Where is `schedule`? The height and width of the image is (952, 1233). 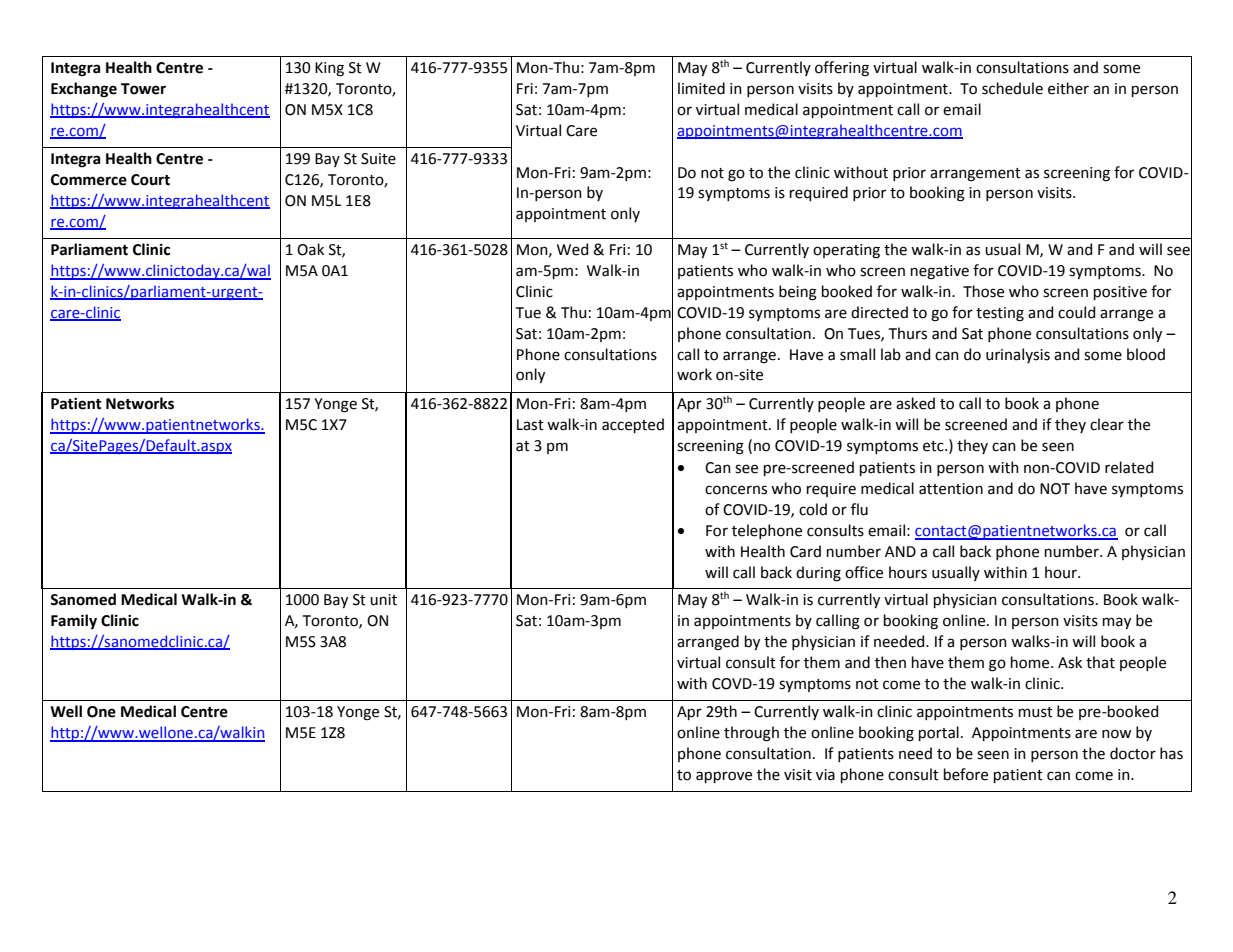
schedule is located at coordinates (1012, 88).
